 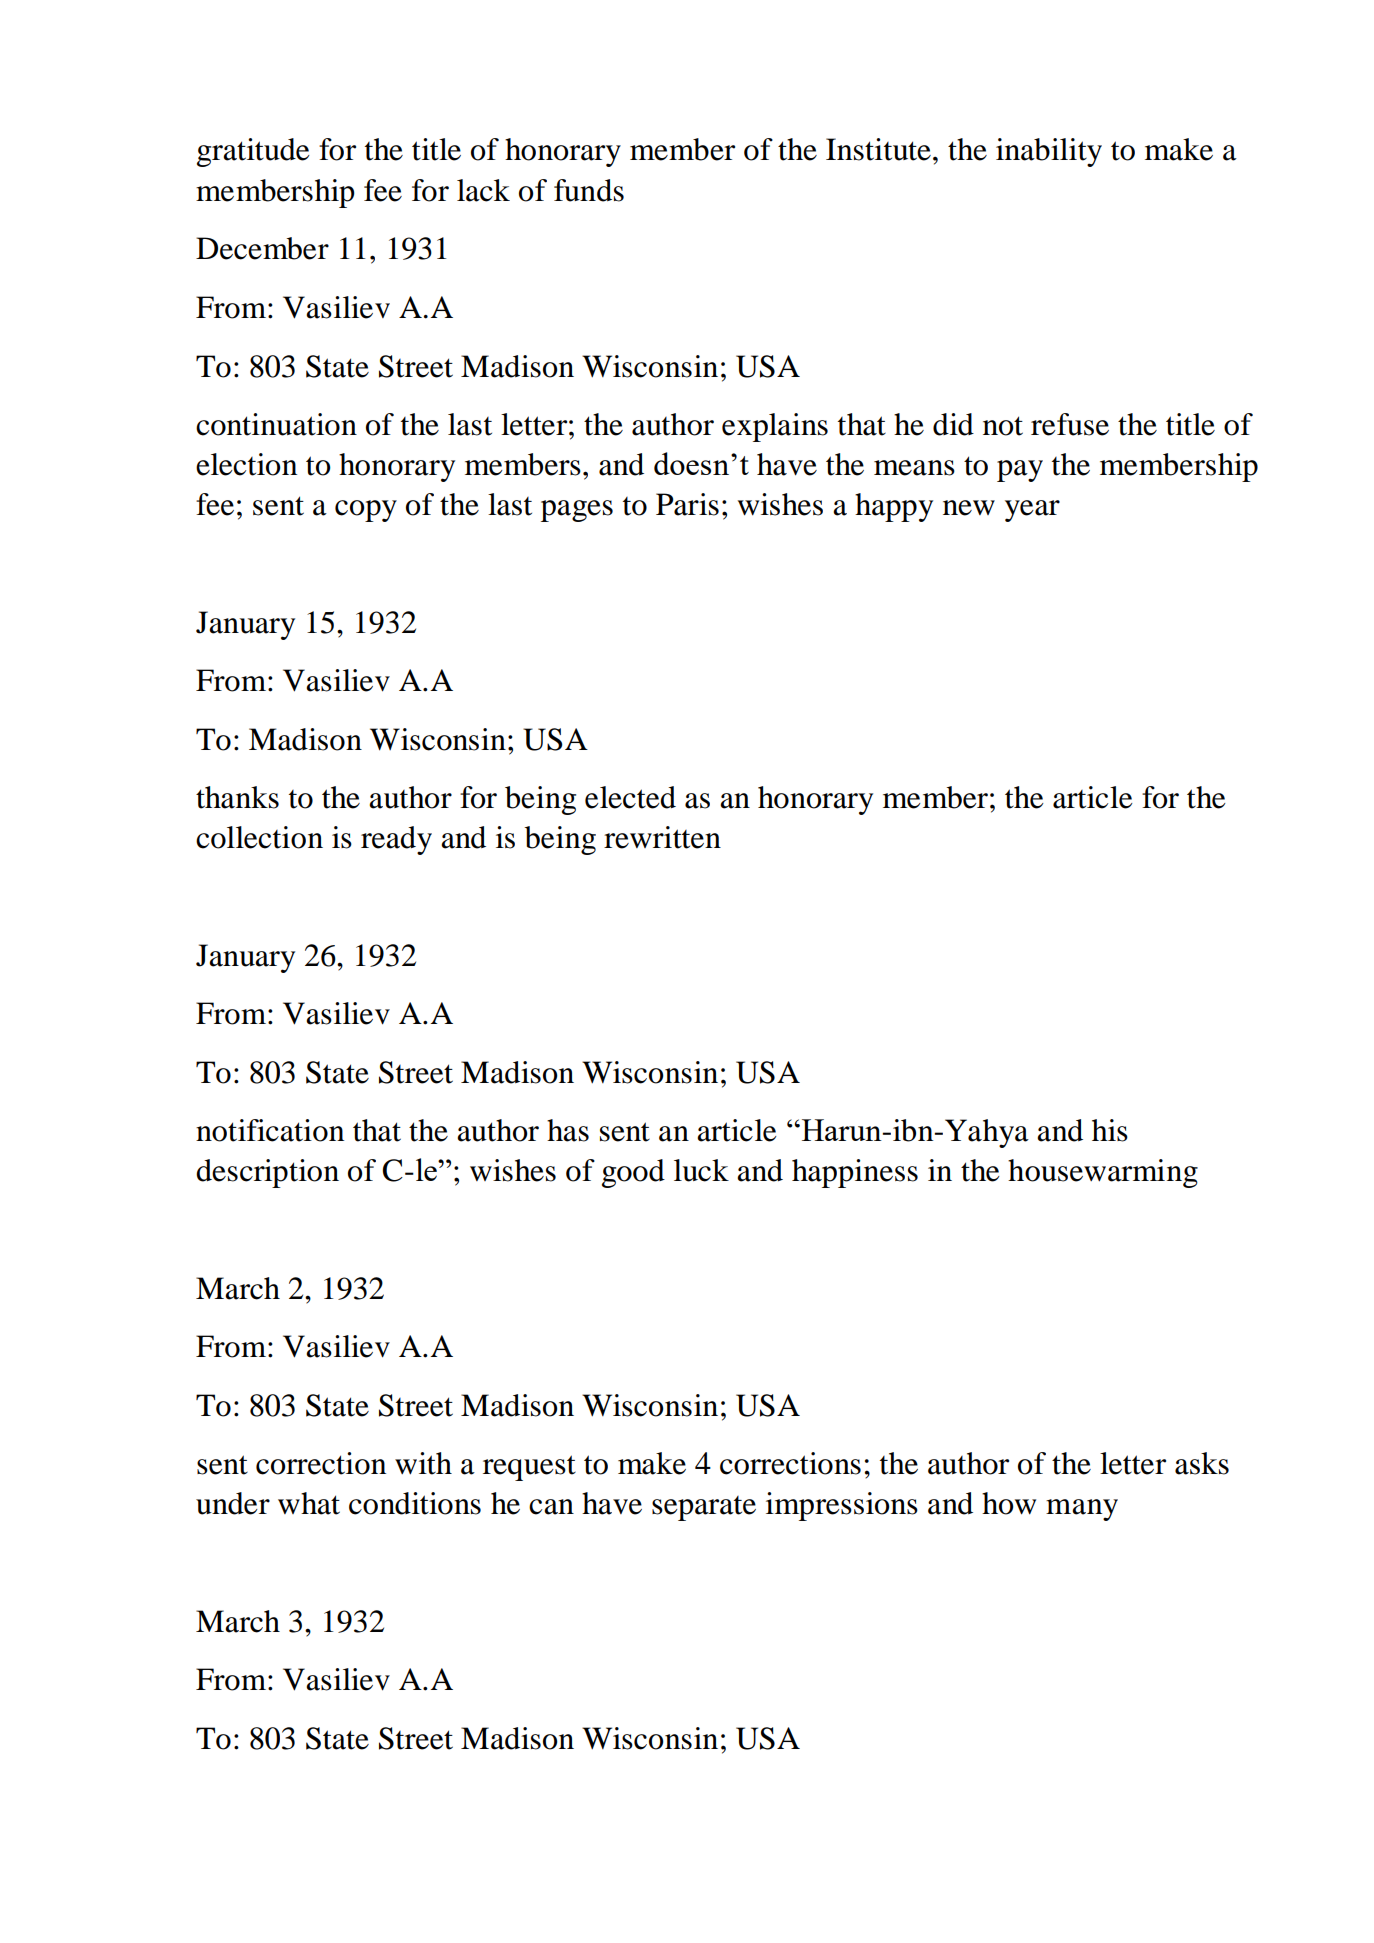 I want to click on Paris, so click(x=687, y=504).
